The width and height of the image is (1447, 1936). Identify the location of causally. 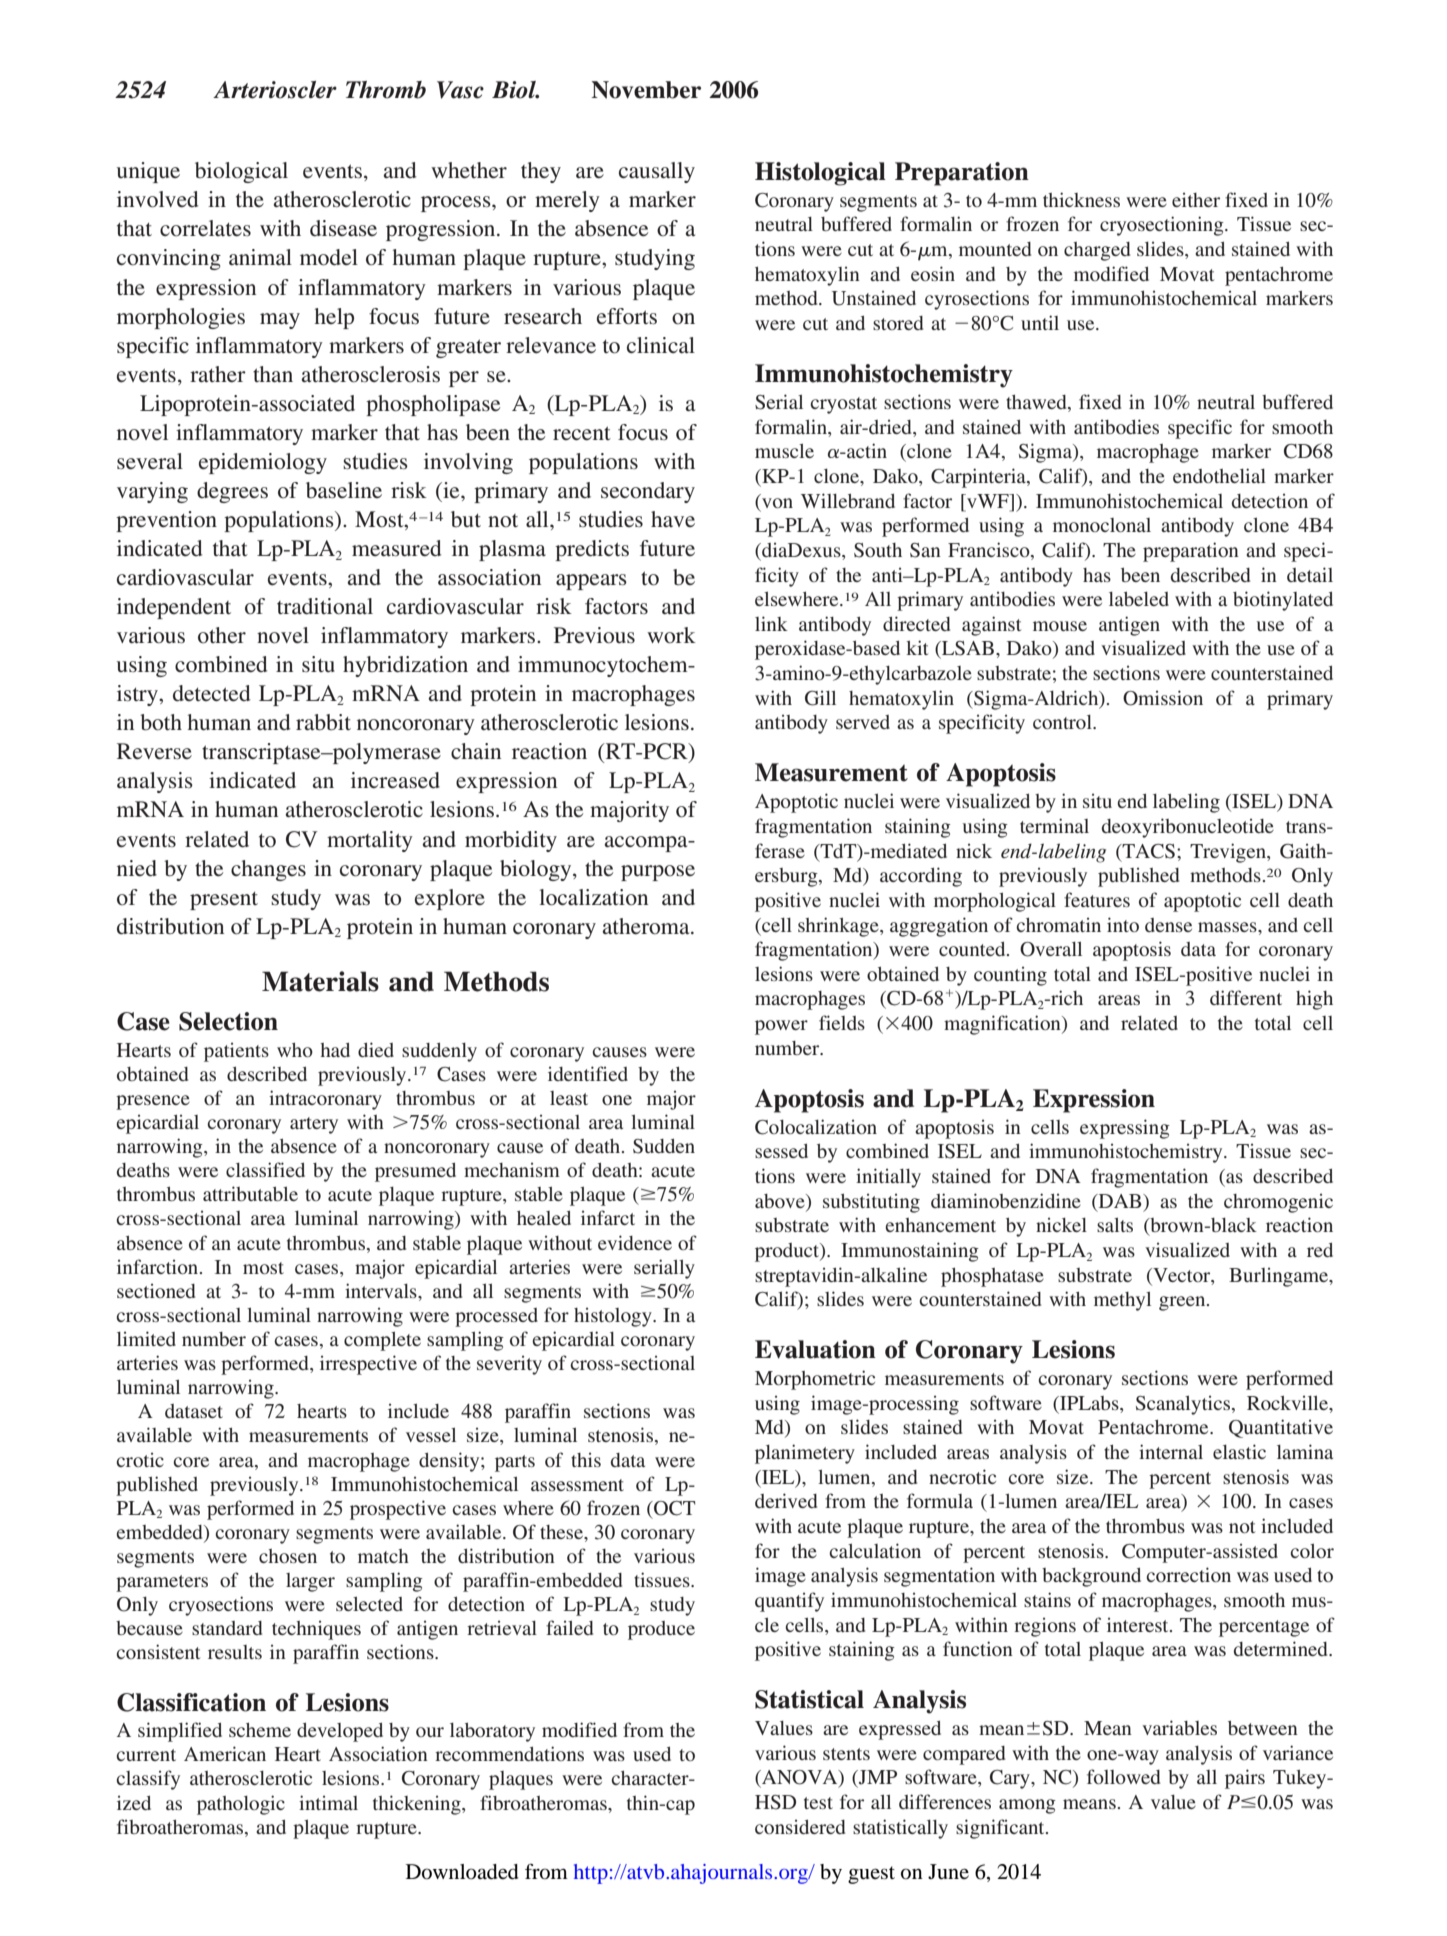
(657, 172).
